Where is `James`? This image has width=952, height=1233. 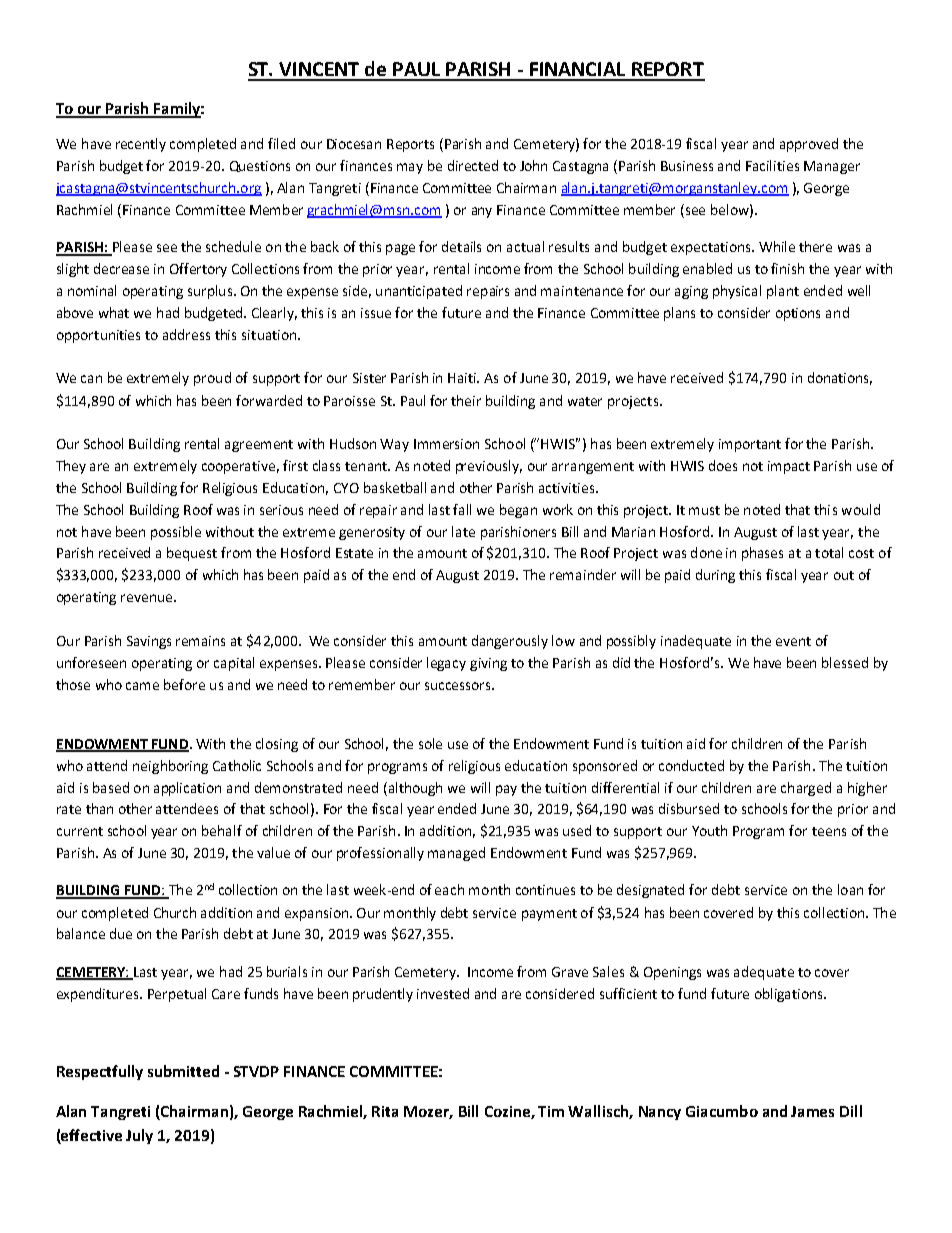
James is located at coordinates (812, 1111).
